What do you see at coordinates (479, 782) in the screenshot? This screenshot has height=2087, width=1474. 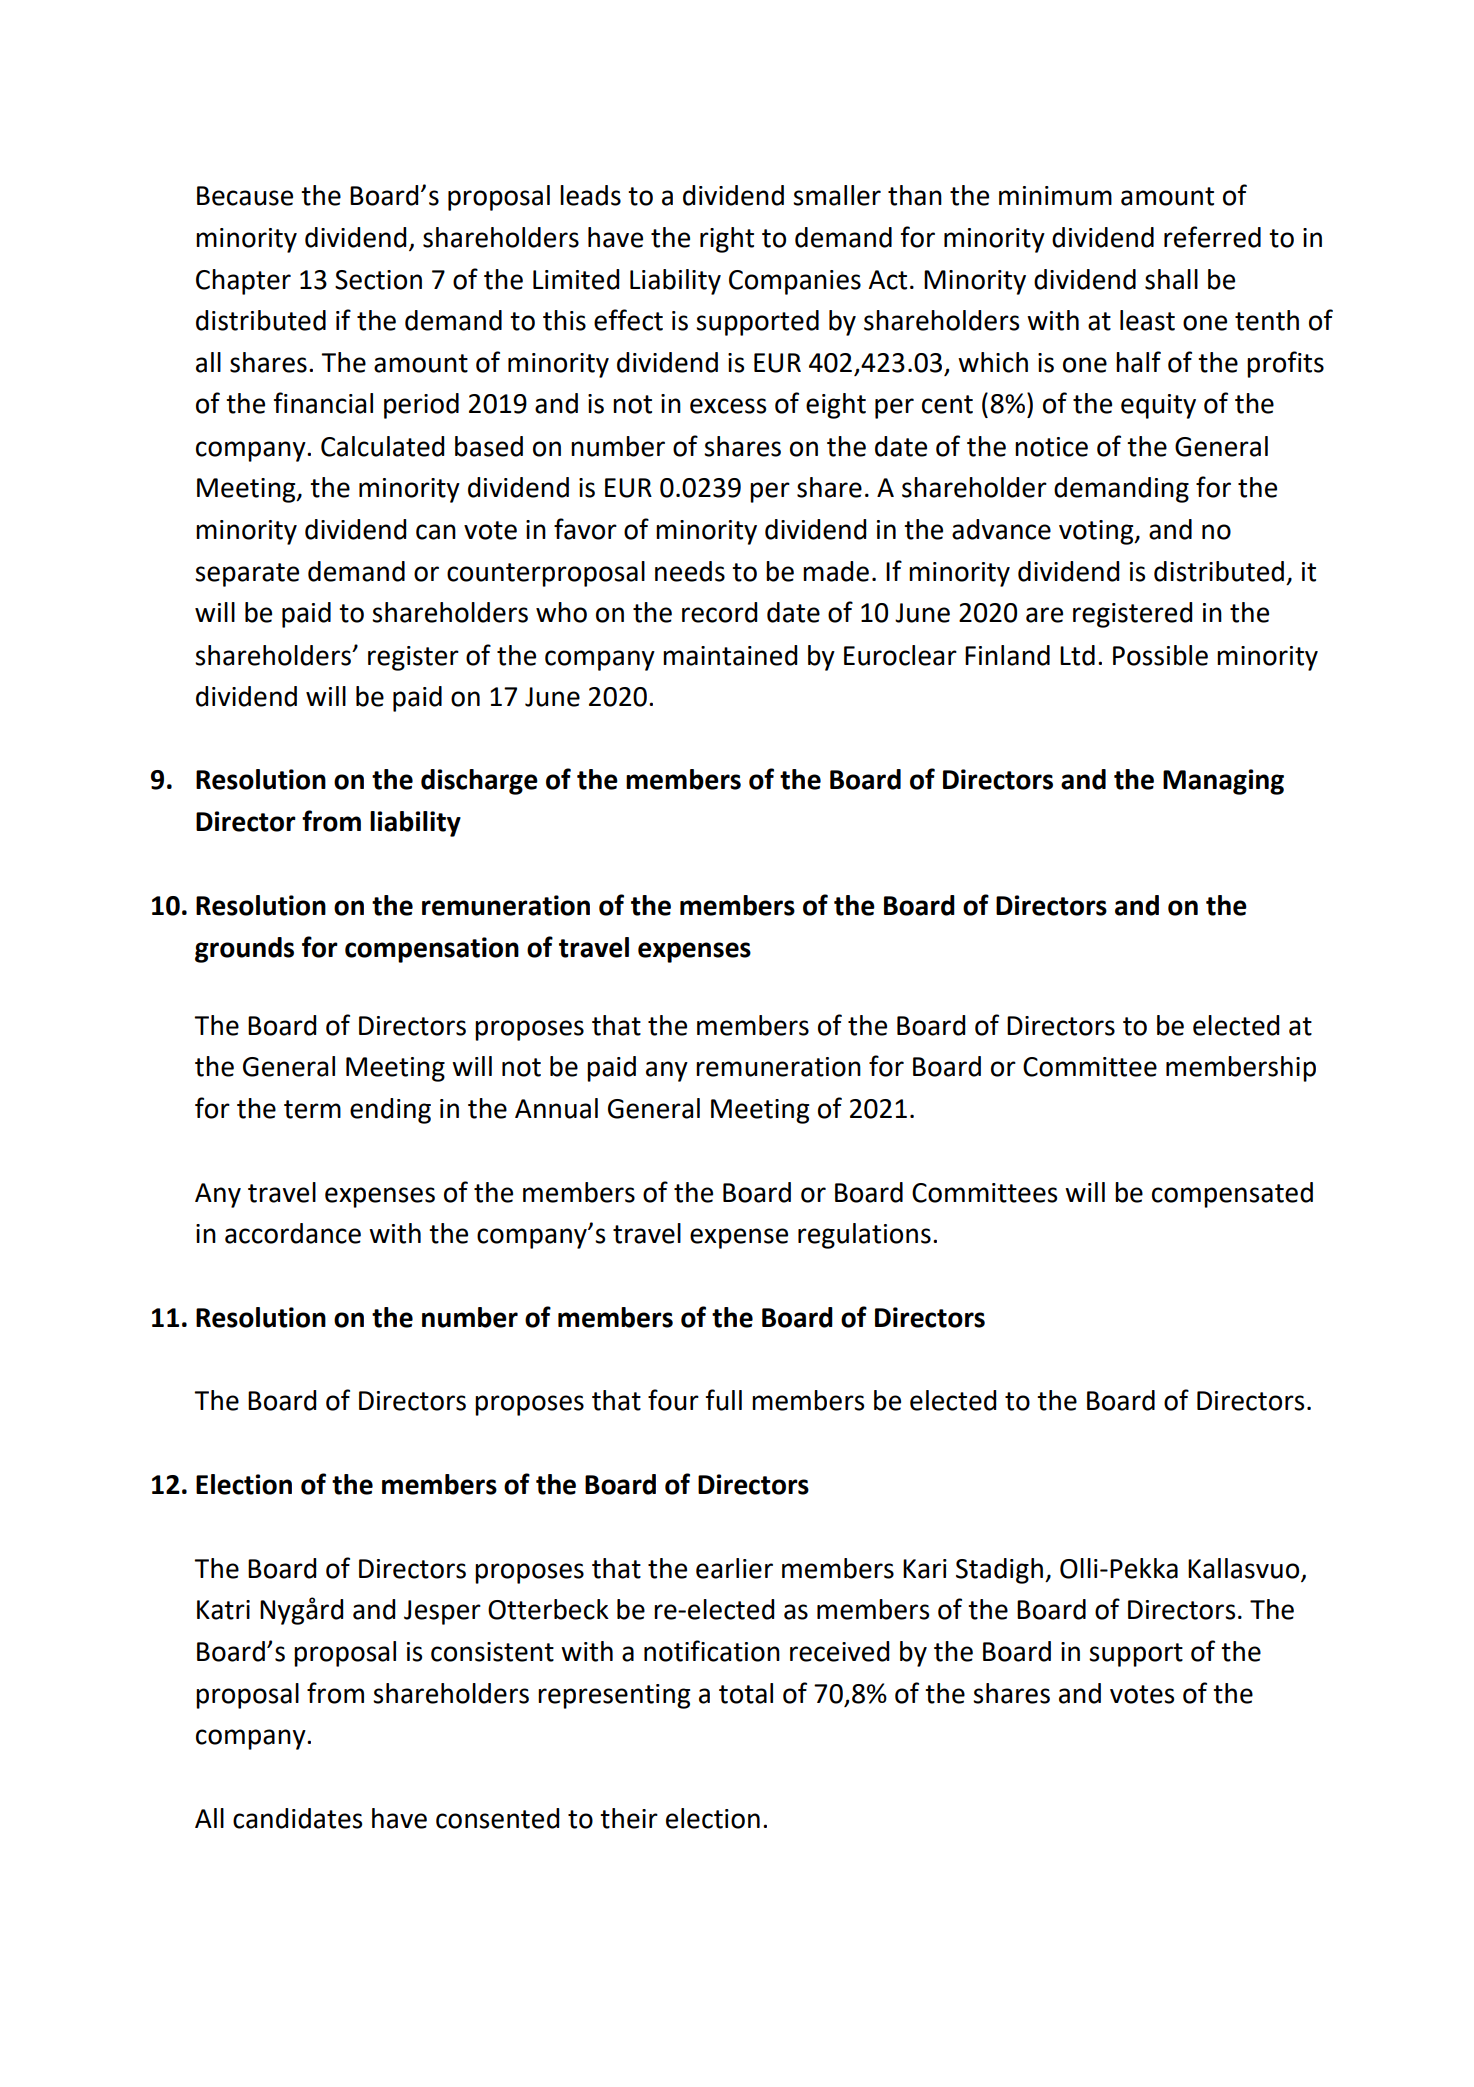 I see `discharge` at bounding box center [479, 782].
